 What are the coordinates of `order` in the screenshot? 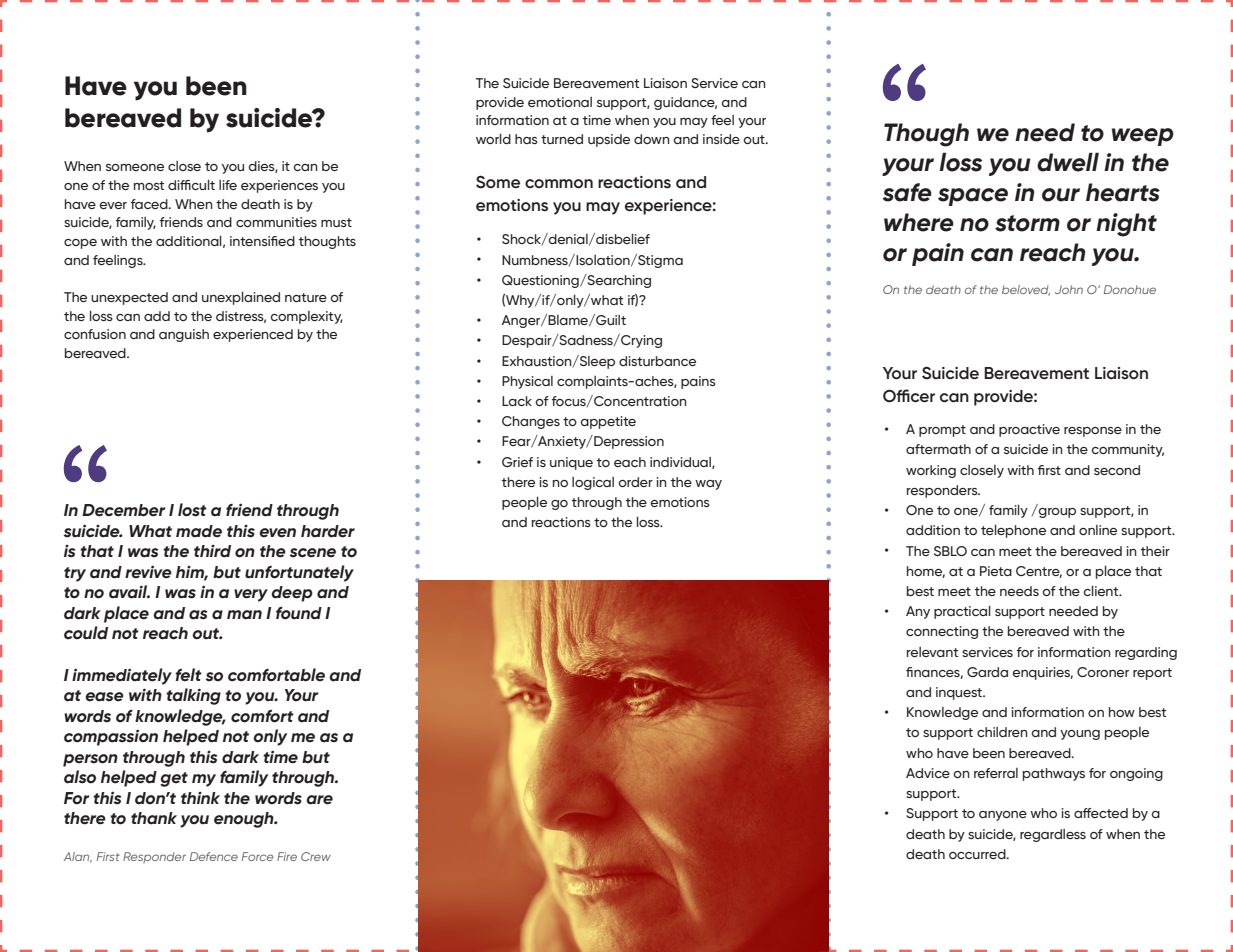 It's located at (635, 482).
